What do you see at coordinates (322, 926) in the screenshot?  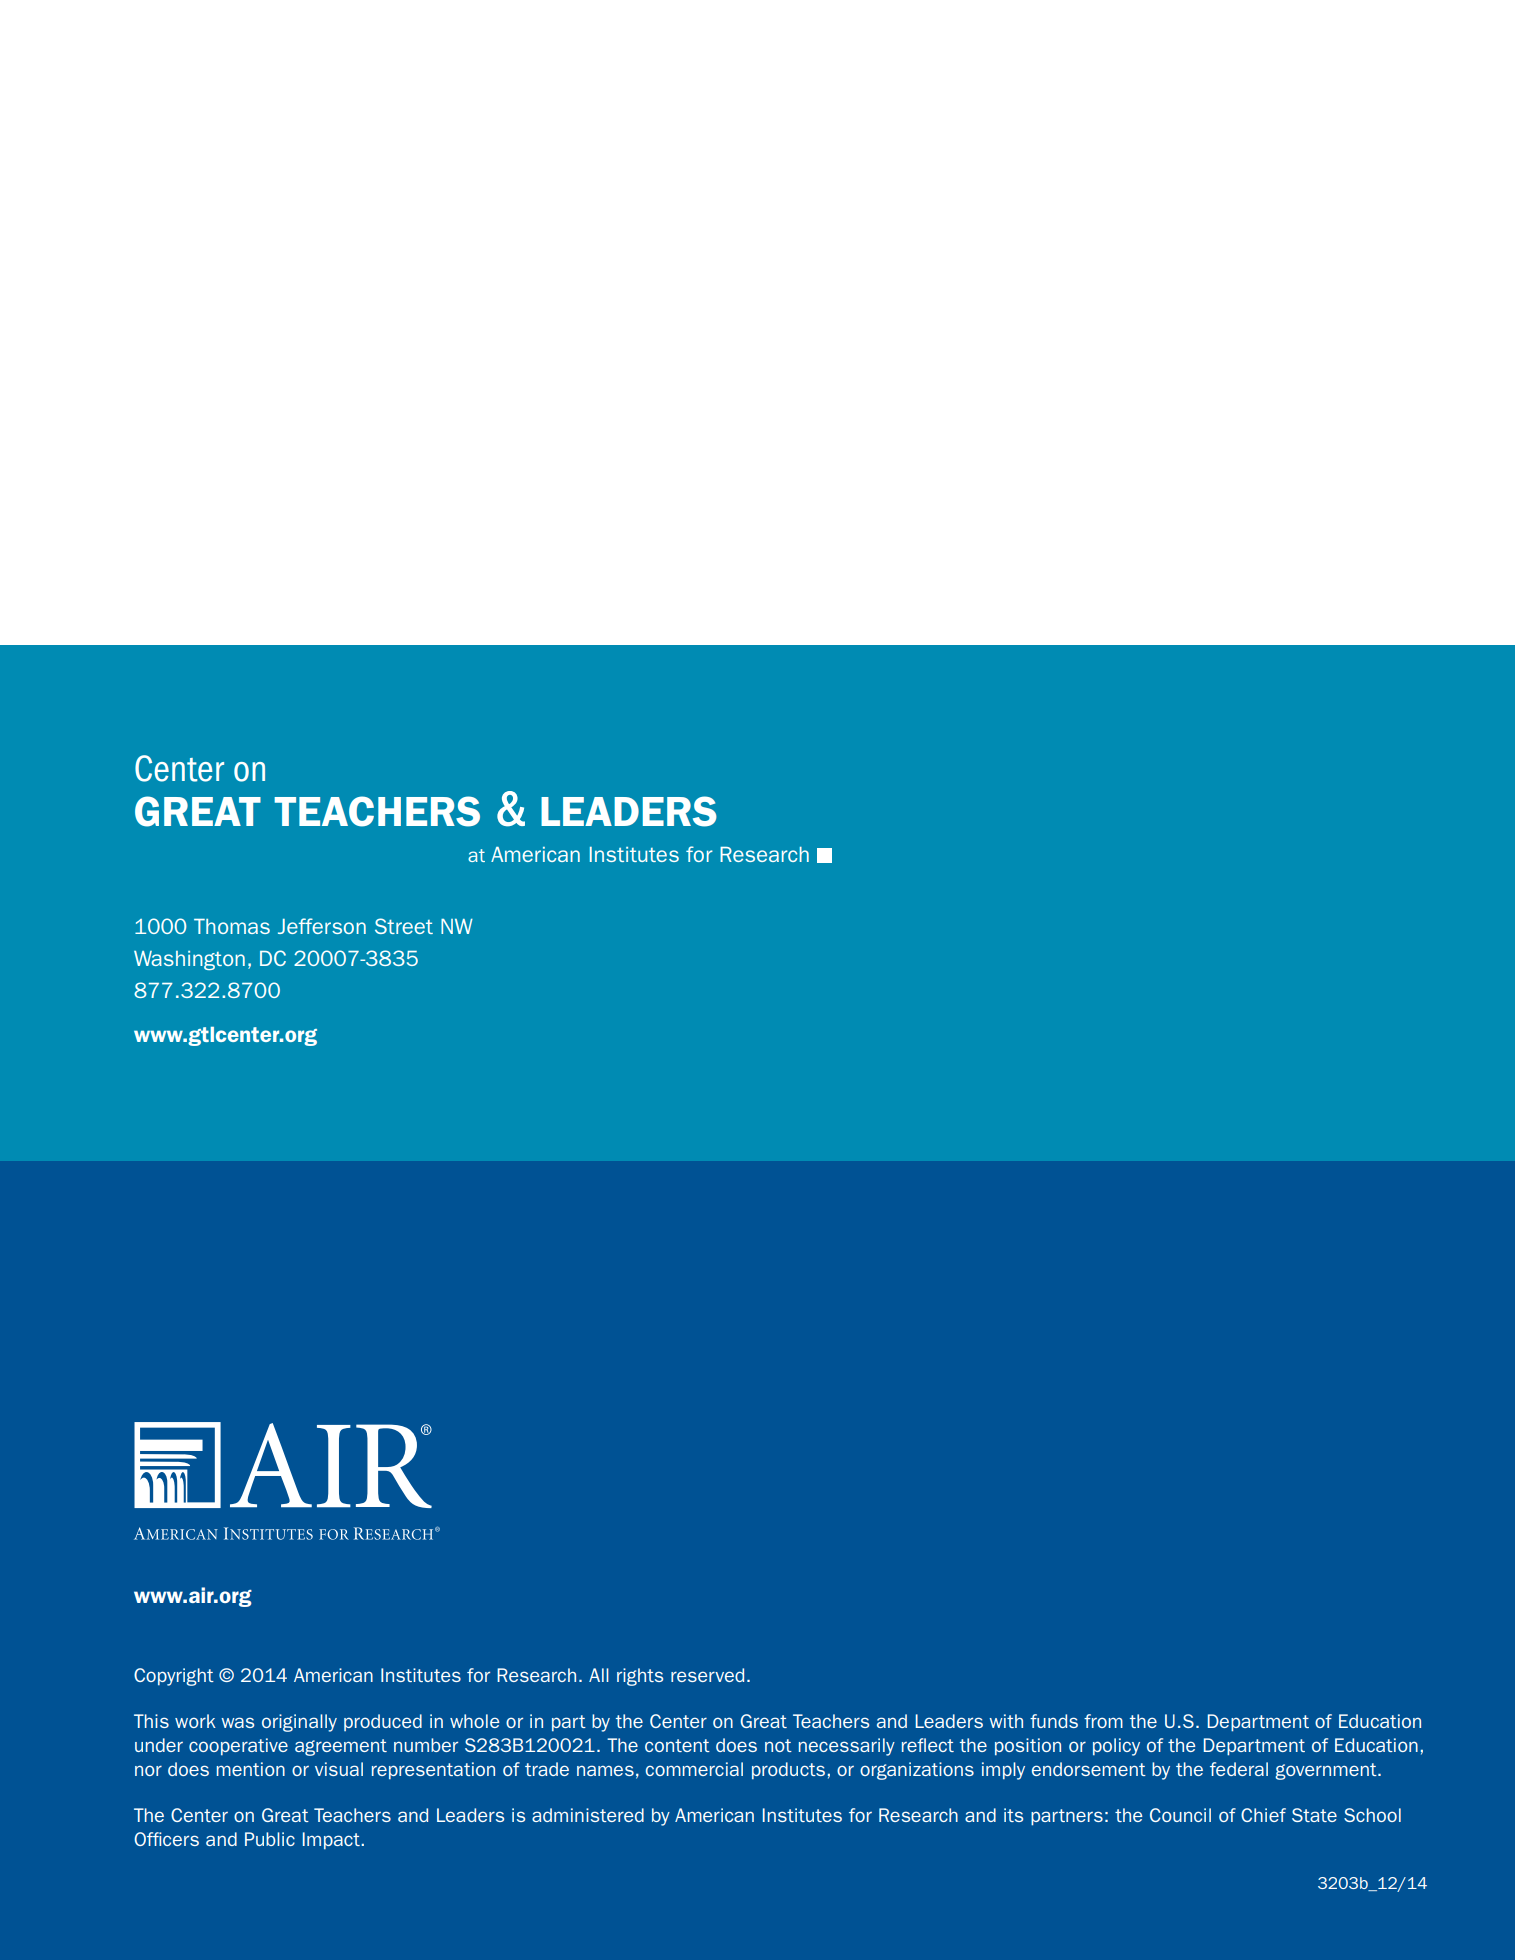 I see `Jefferson` at bounding box center [322, 926].
